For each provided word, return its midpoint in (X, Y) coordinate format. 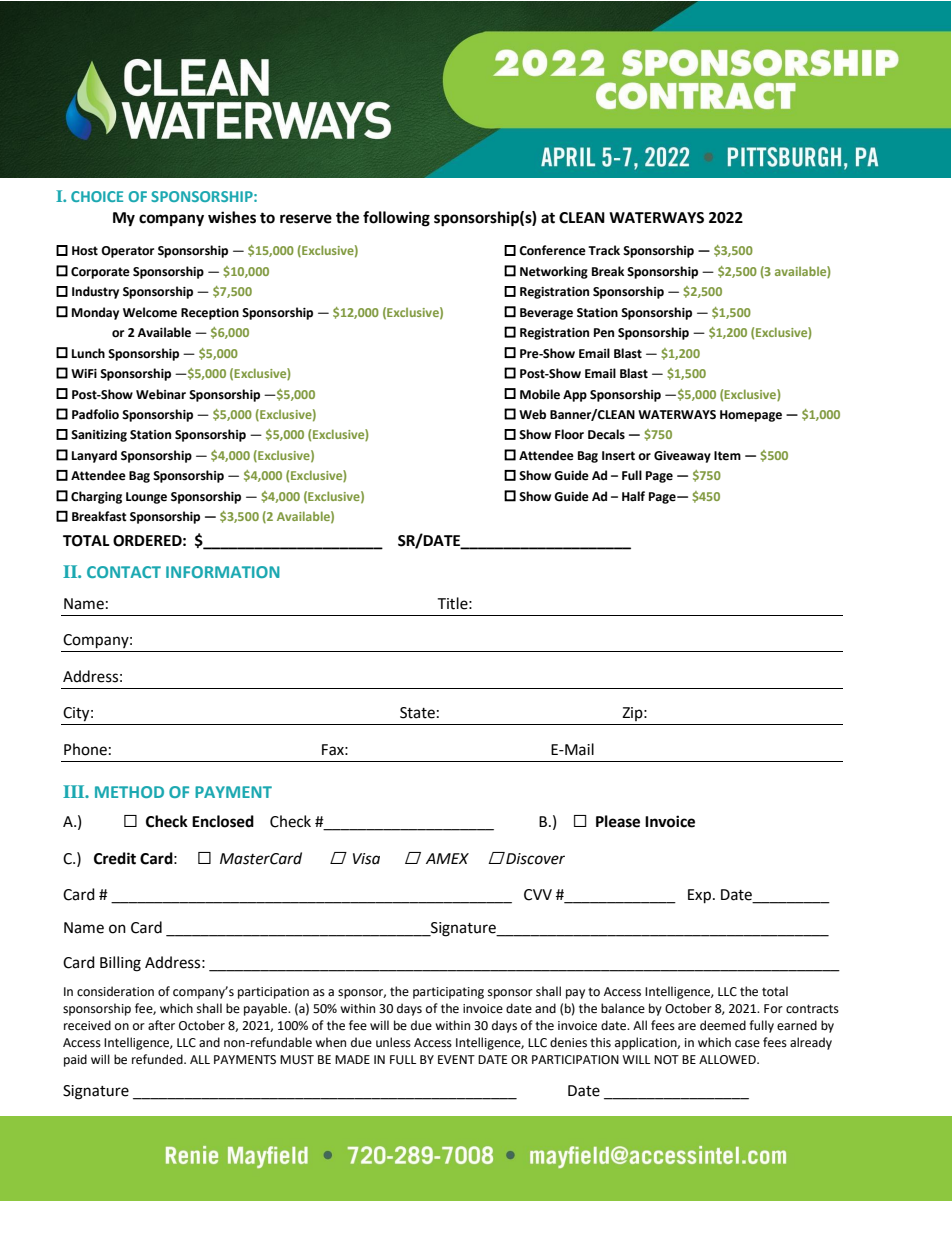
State (417, 713)
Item (727, 456)
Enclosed (223, 821)
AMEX (447, 858)
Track (604, 250)
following (396, 219)
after (161, 1025)
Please (618, 821)
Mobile (540, 394)
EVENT (456, 1059)
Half (633, 496)
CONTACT (124, 572)
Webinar (161, 394)
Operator (127, 252)
